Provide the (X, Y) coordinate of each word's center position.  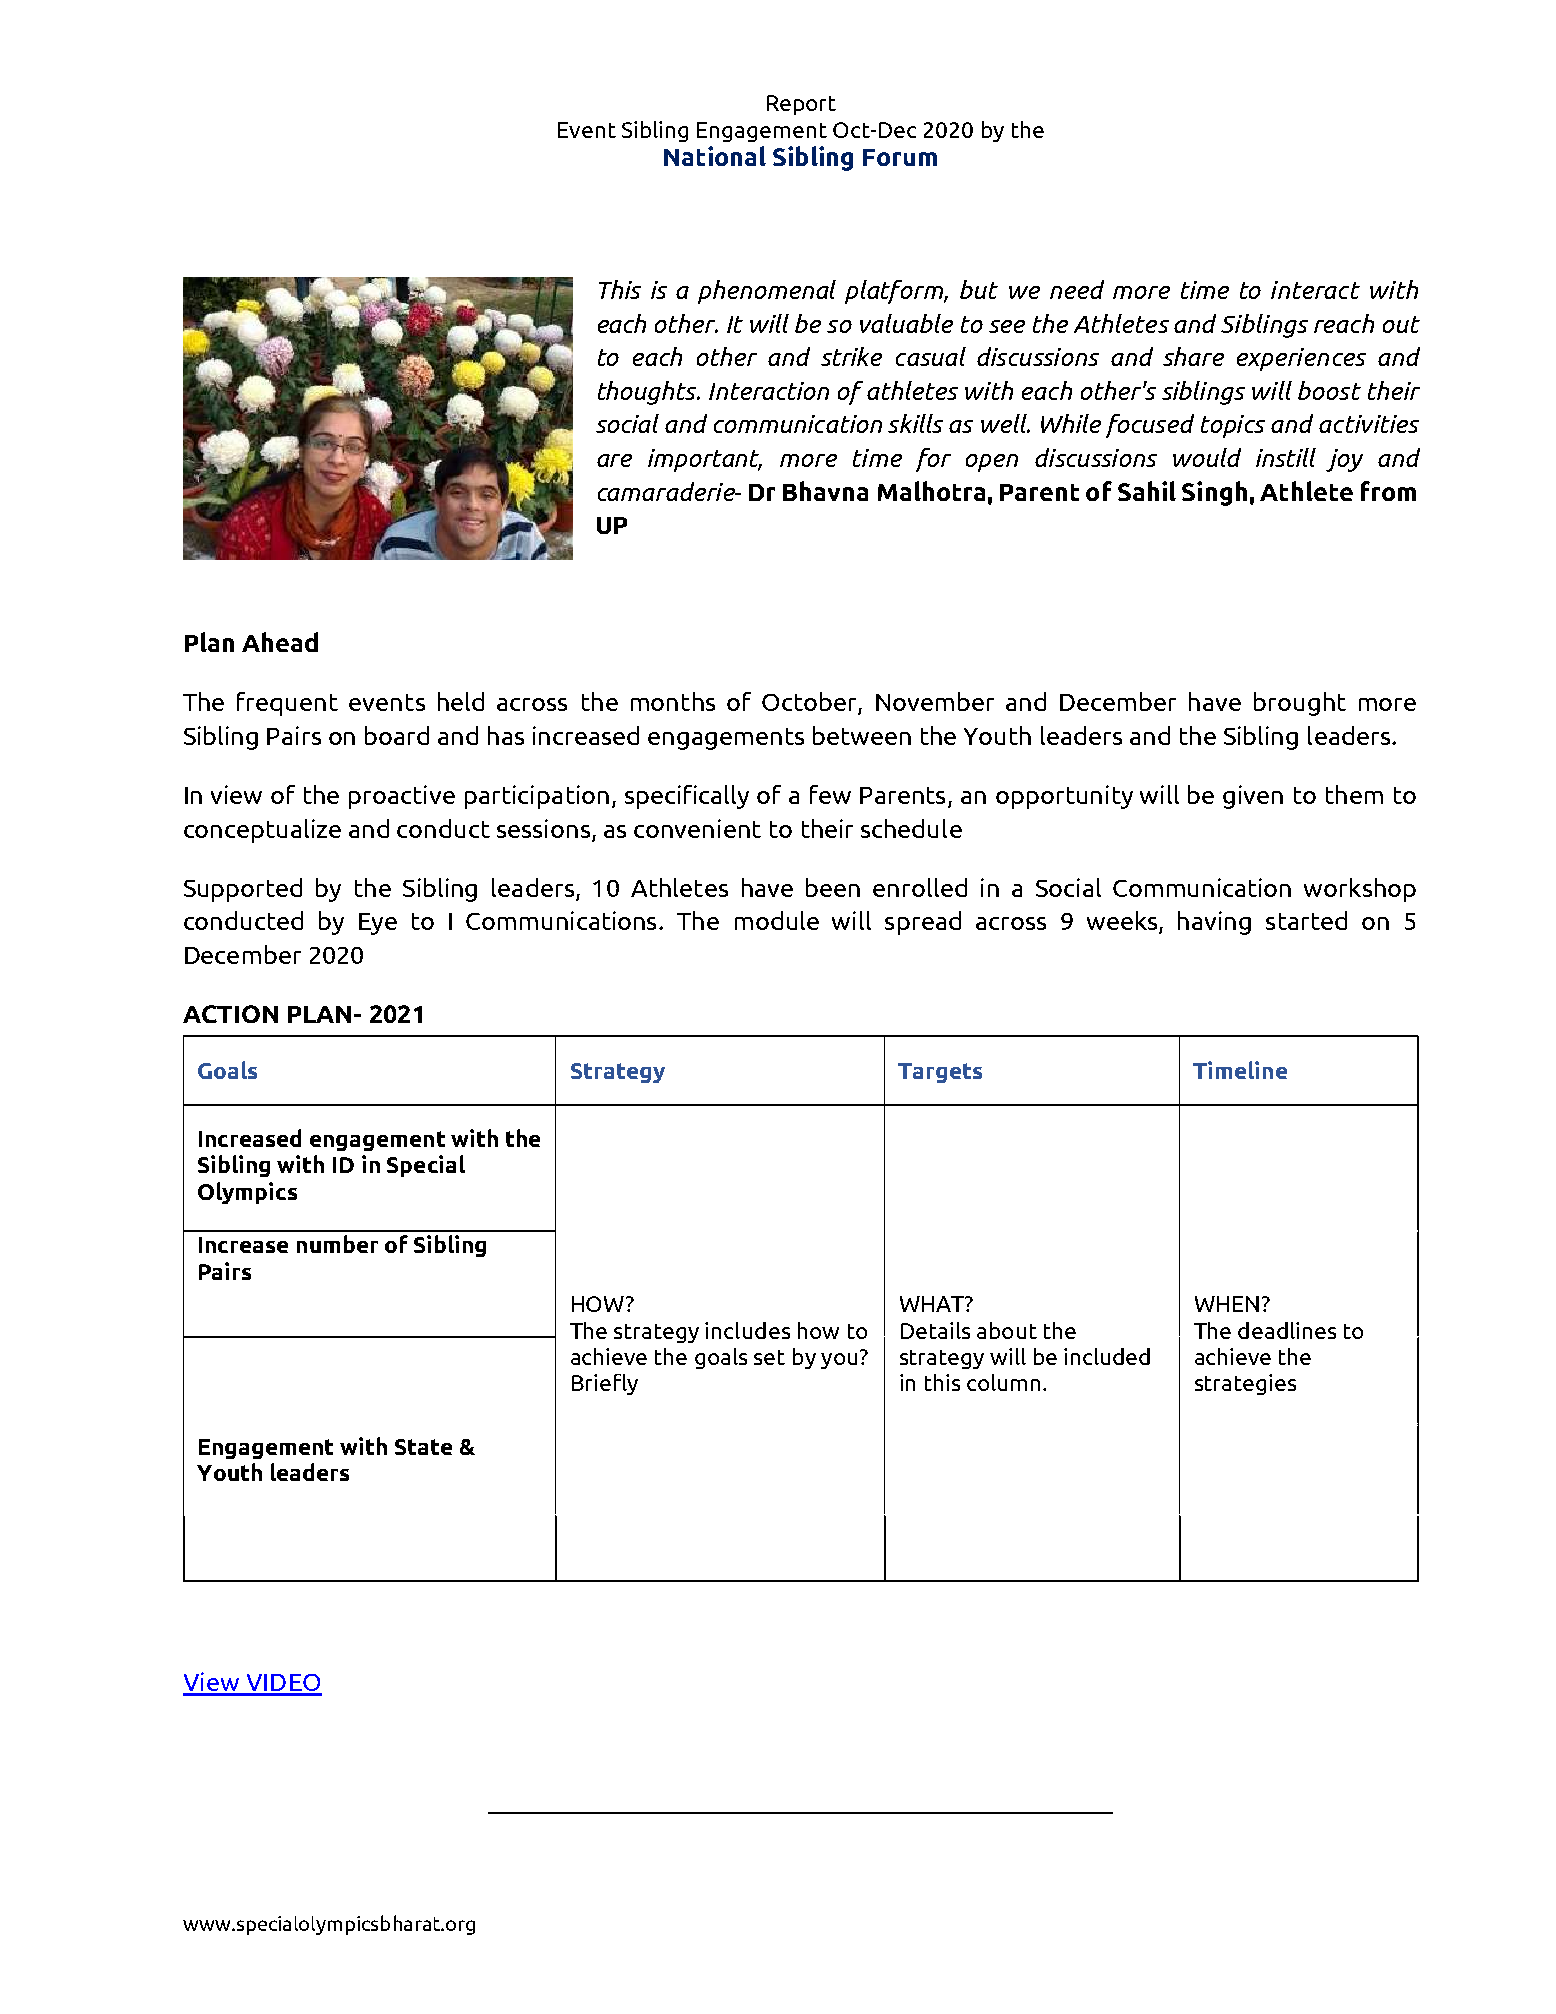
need (1077, 289)
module (777, 920)
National (715, 156)
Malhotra (931, 491)
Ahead (280, 642)
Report (801, 105)
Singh (1214, 493)
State (423, 1447)
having (1214, 923)
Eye (378, 924)
